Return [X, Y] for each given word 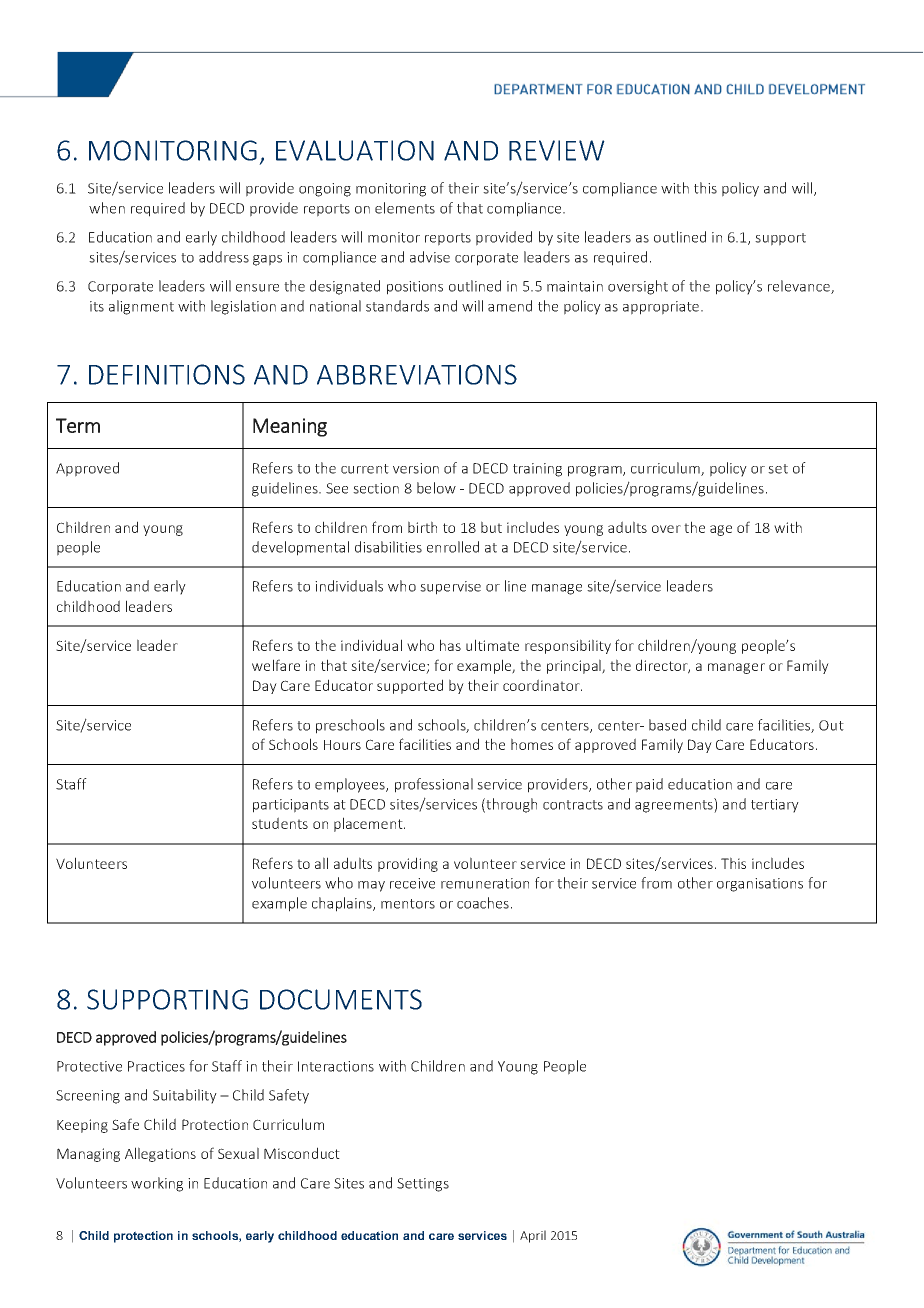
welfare [276, 665]
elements [405, 208]
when [107, 208]
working [157, 1184]
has [450, 645]
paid [649, 785]
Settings [423, 1185]
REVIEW [557, 150]
